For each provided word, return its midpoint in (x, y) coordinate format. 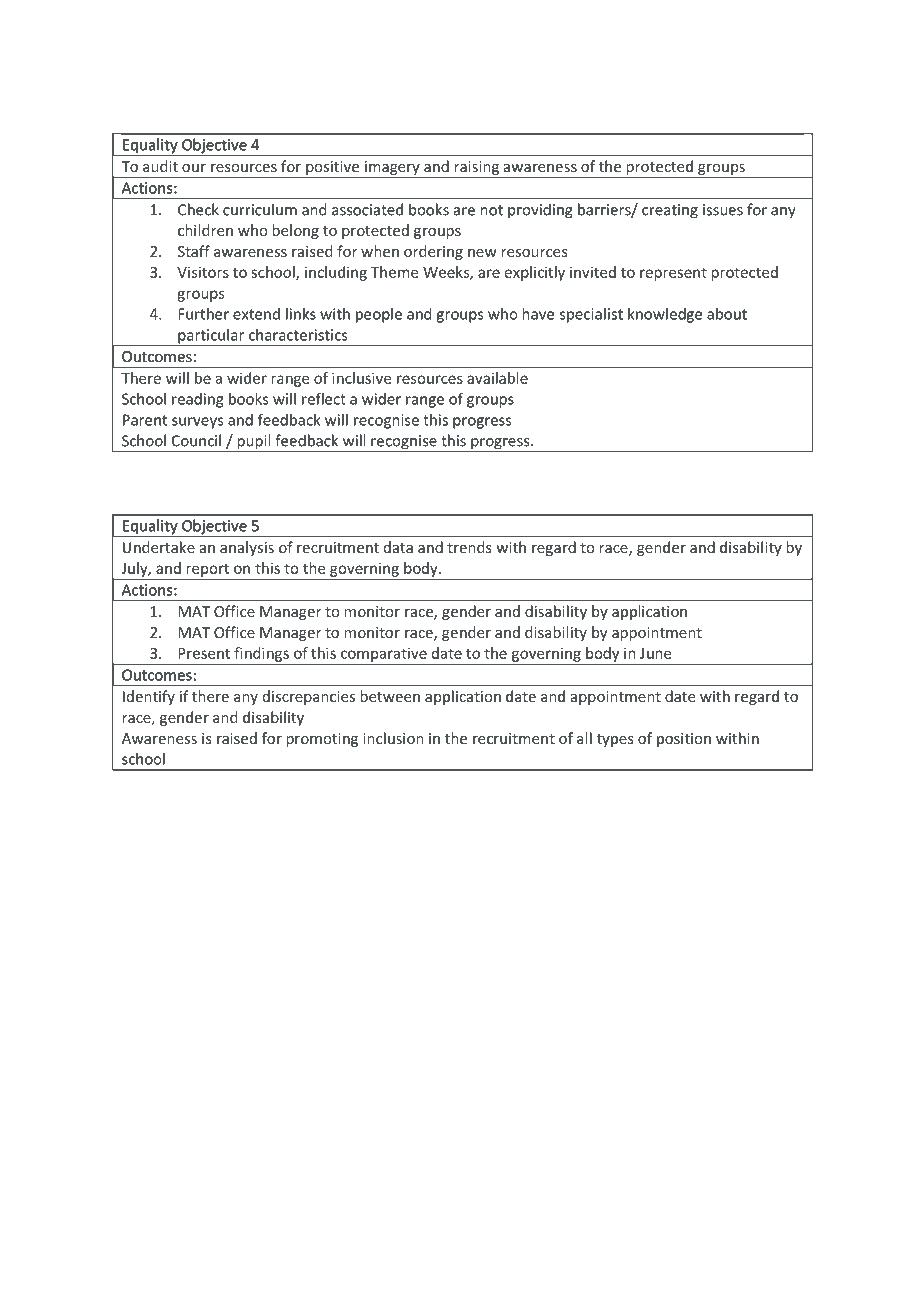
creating (670, 211)
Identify (149, 697)
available (497, 378)
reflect (324, 398)
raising (477, 168)
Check (198, 209)
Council (196, 440)
